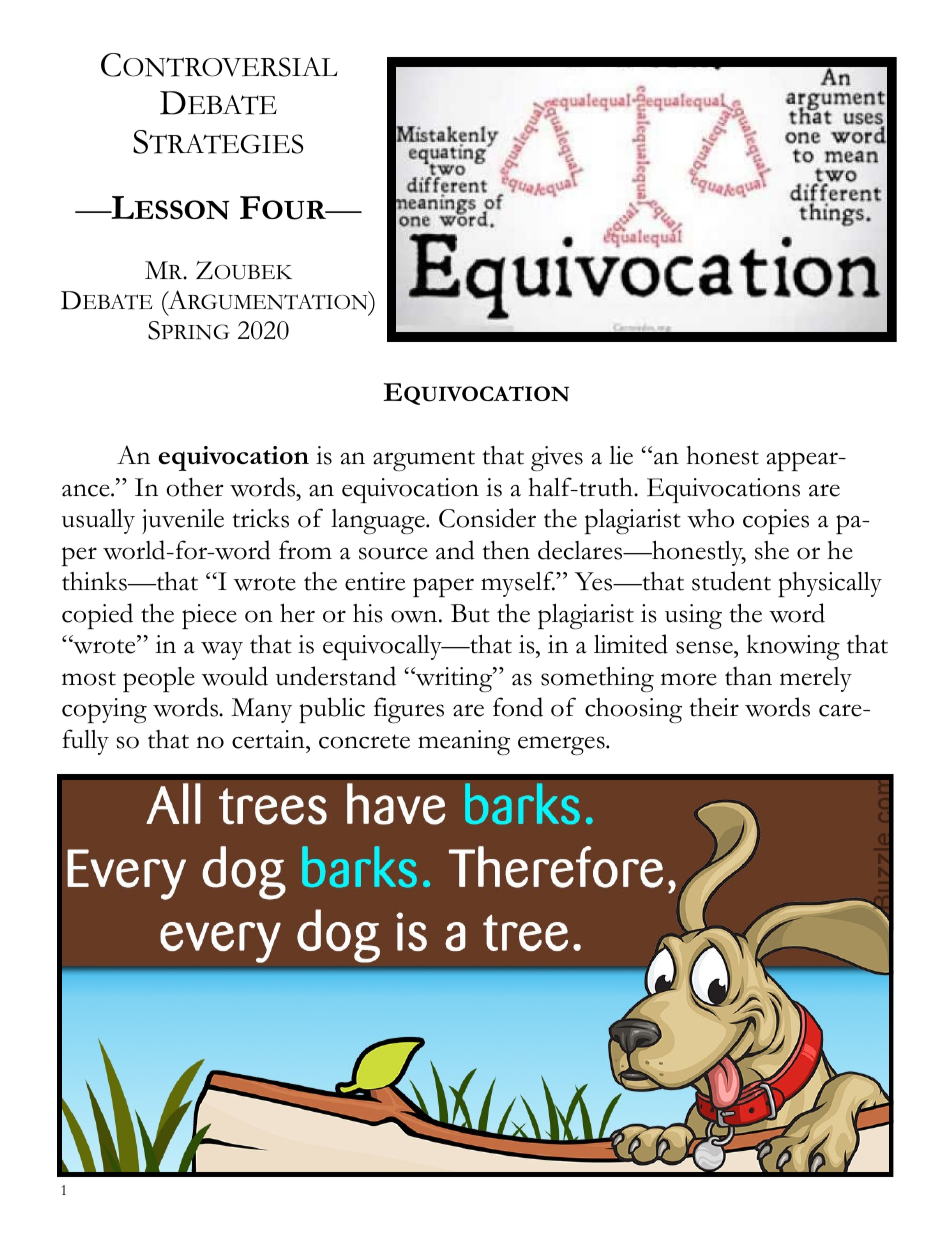  Describe the element at coordinates (621, 455) in the screenshot. I see `lie` at that location.
